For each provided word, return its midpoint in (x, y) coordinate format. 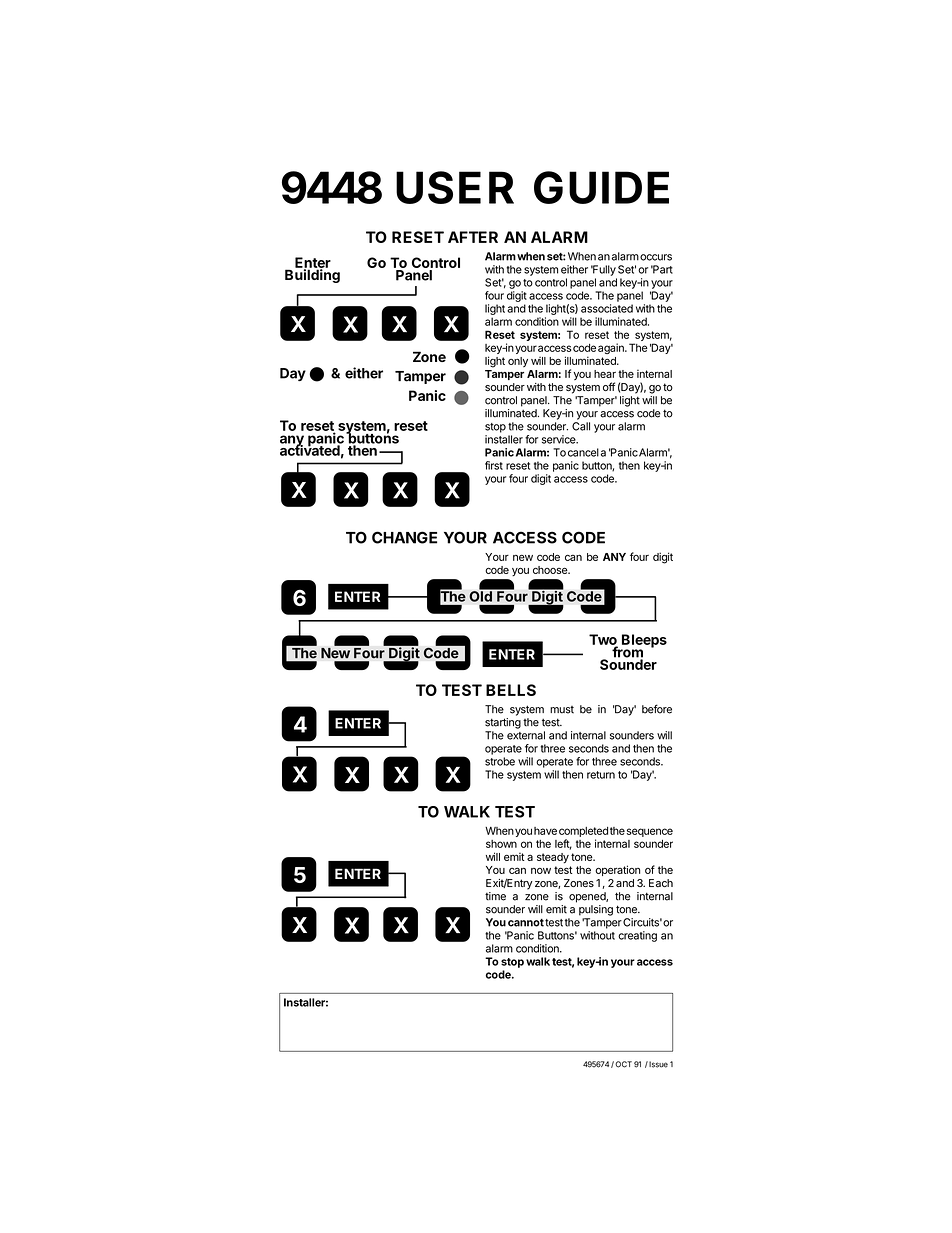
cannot (526, 923)
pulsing (596, 910)
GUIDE (601, 187)
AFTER (473, 237)
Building (312, 275)
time (495, 896)
